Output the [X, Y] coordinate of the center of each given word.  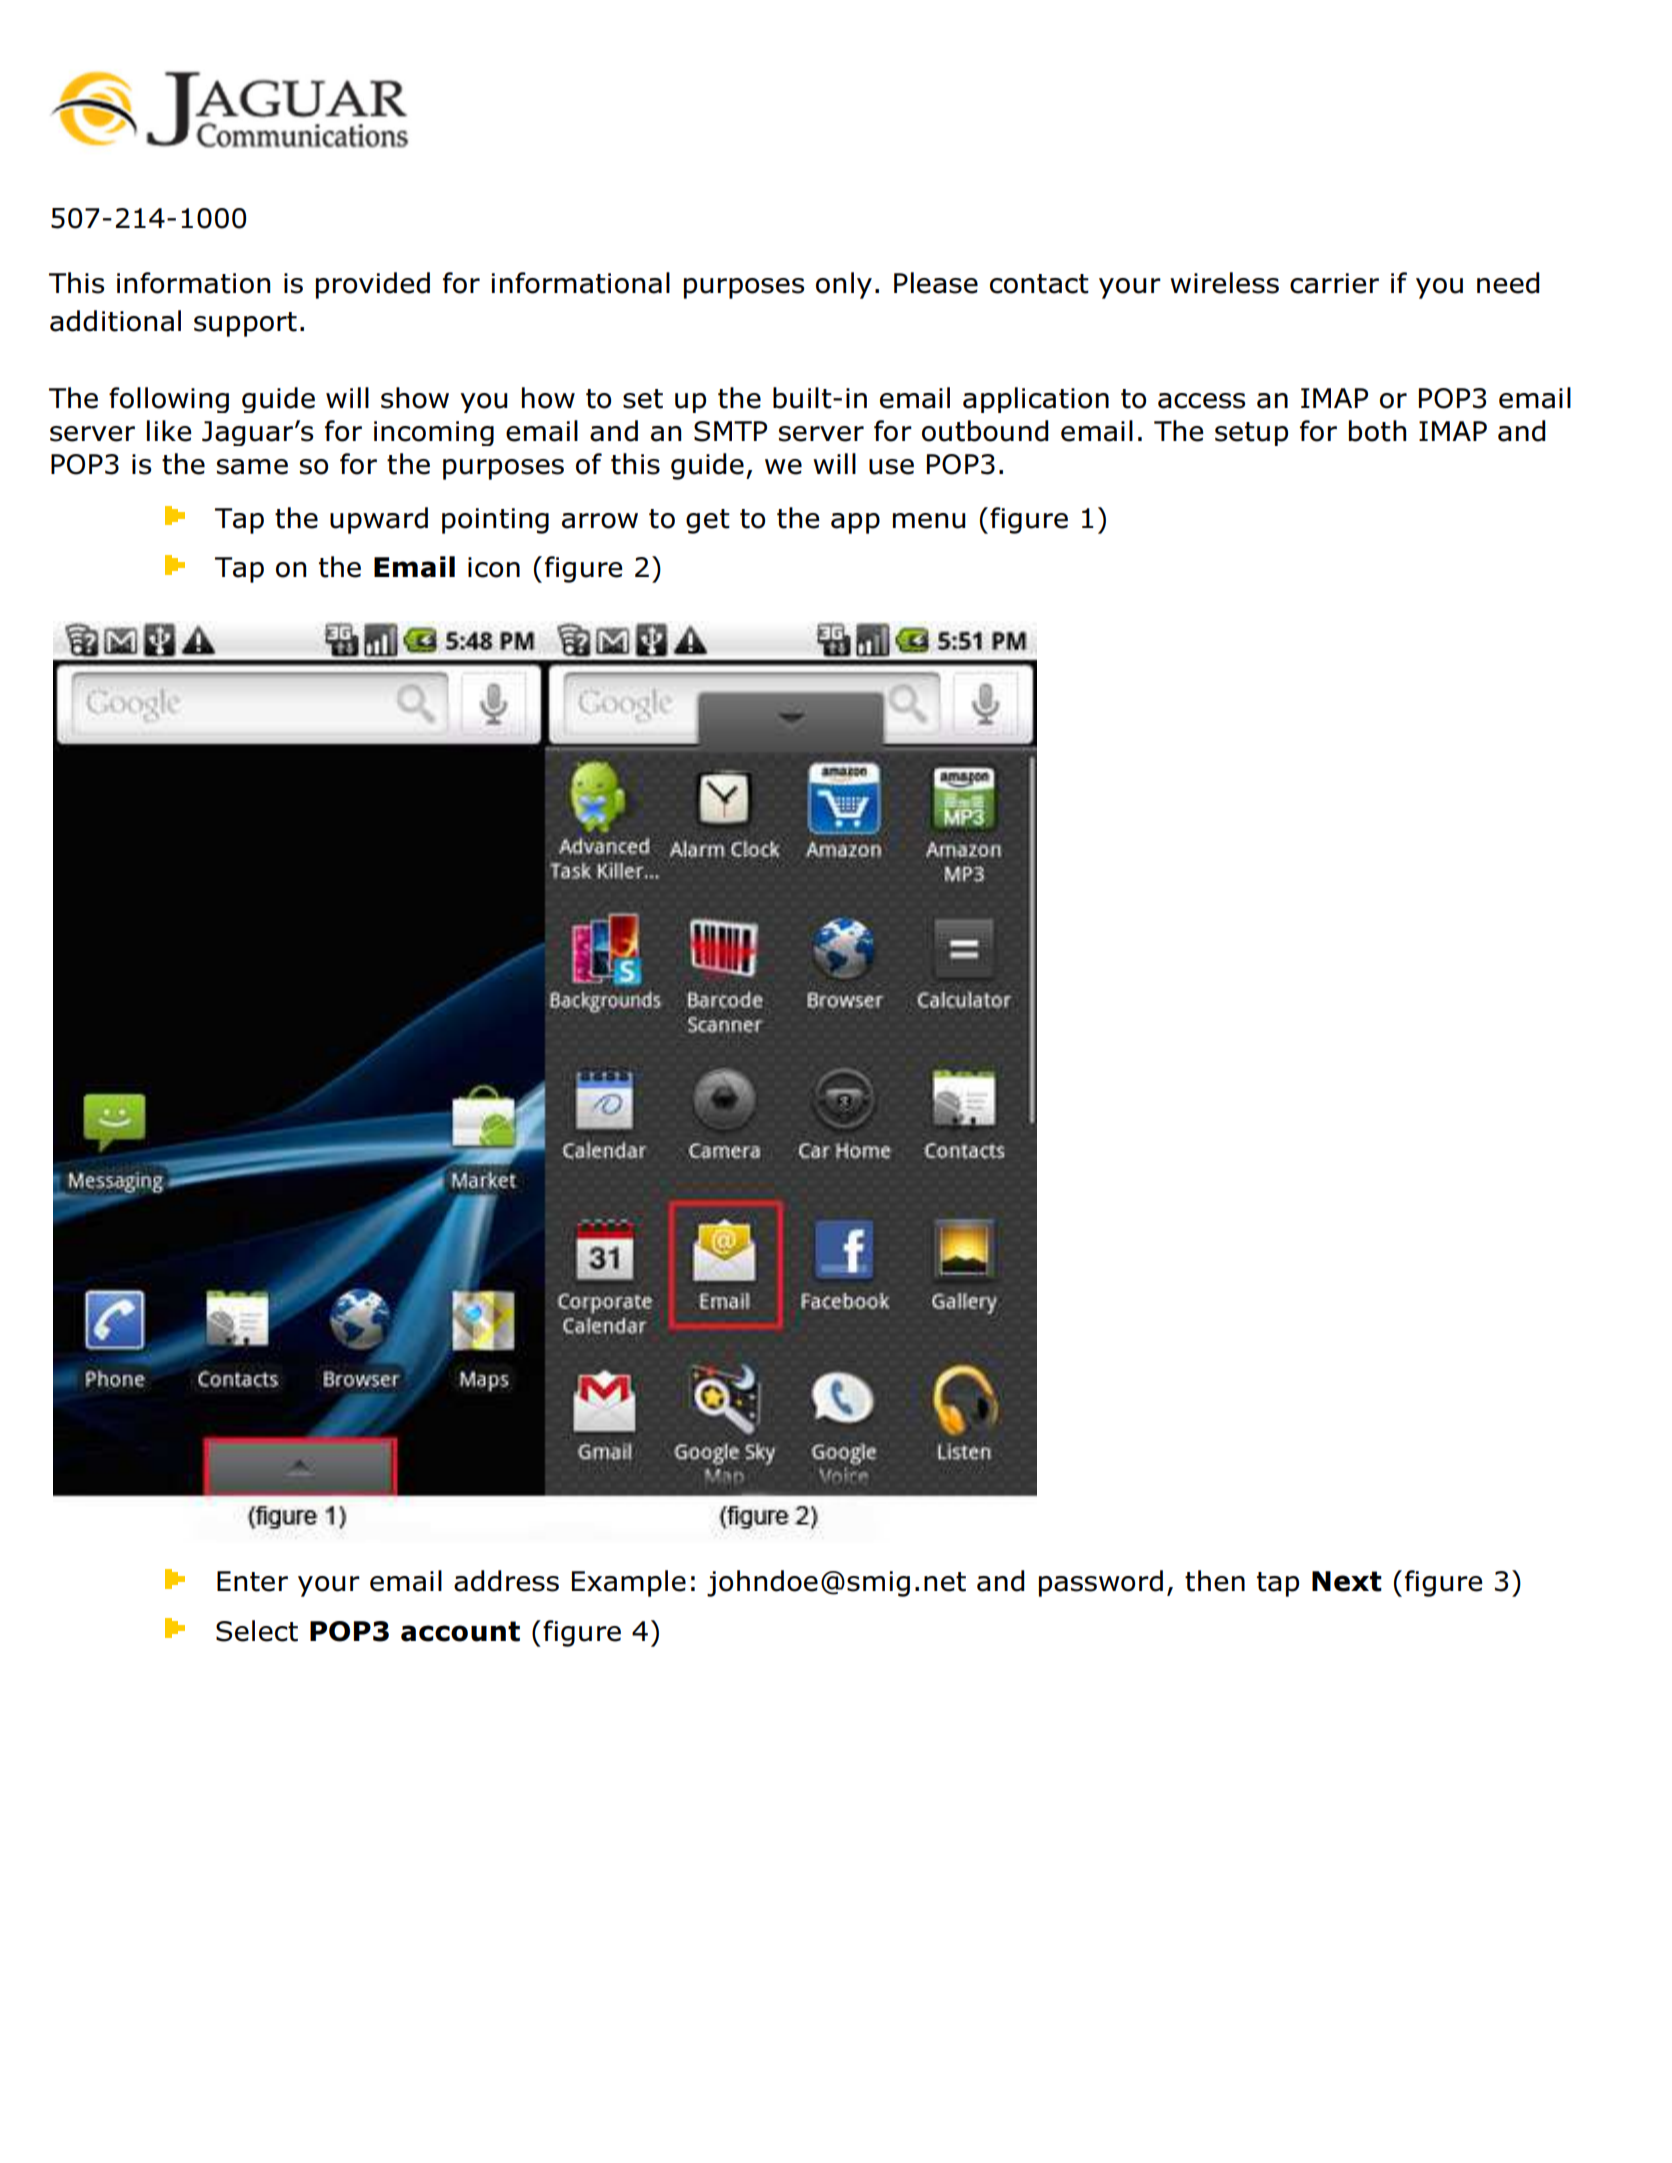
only [844, 285]
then [1215, 1581]
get [708, 521]
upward [379, 520]
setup [1251, 434]
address [506, 1581]
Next [1347, 1581]
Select [257, 1631]
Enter [252, 1581]
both [1378, 431]
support [245, 324]
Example [629, 1583]
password [1101, 1583]
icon [494, 567]
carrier [1334, 283]
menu [929, 521]
